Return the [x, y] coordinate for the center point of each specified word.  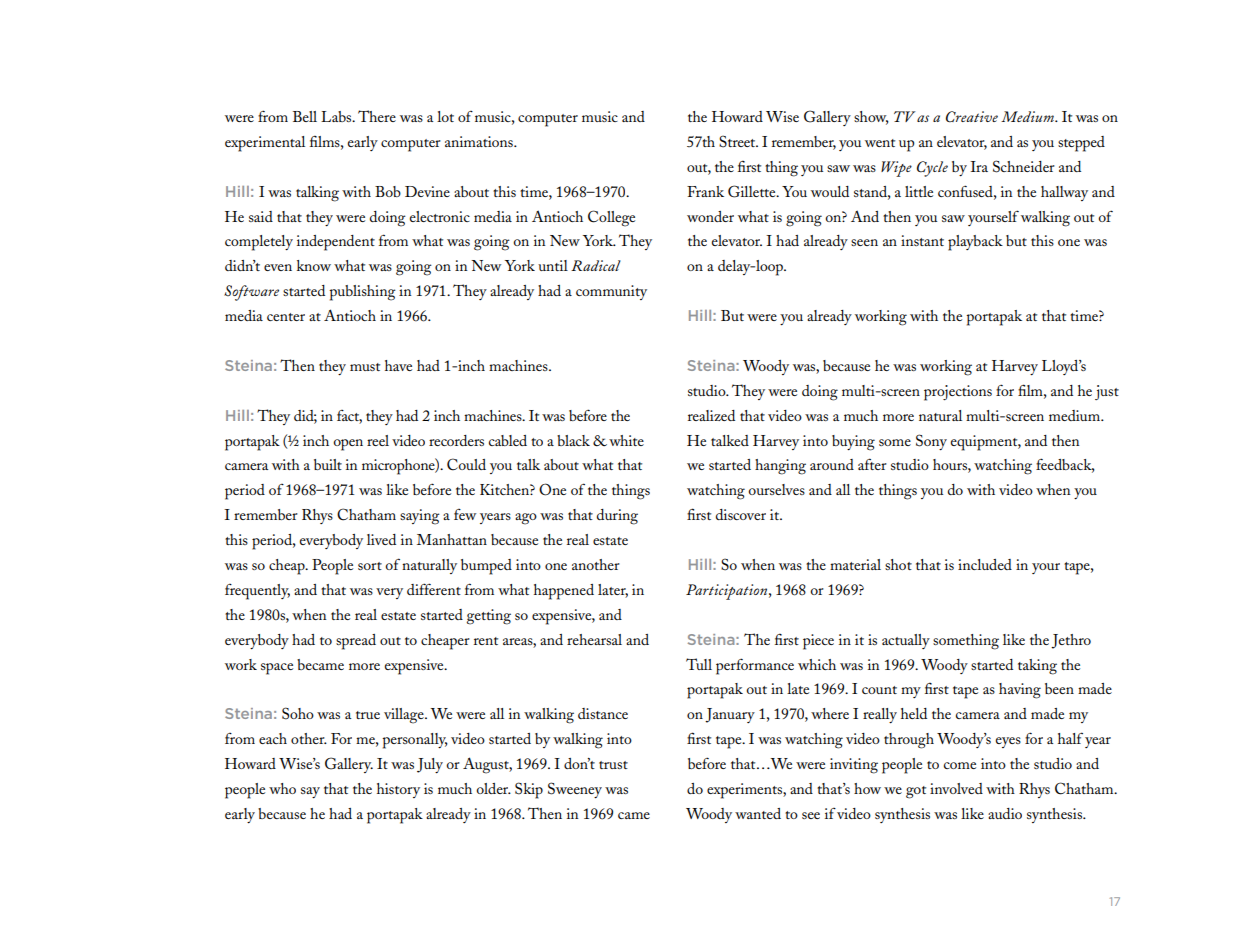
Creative [972, 117]
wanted [758, 813]
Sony [931, 442]
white [626, 440]
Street [738, 141]
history [398, 790]
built [328, 464]
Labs [337, 116]
